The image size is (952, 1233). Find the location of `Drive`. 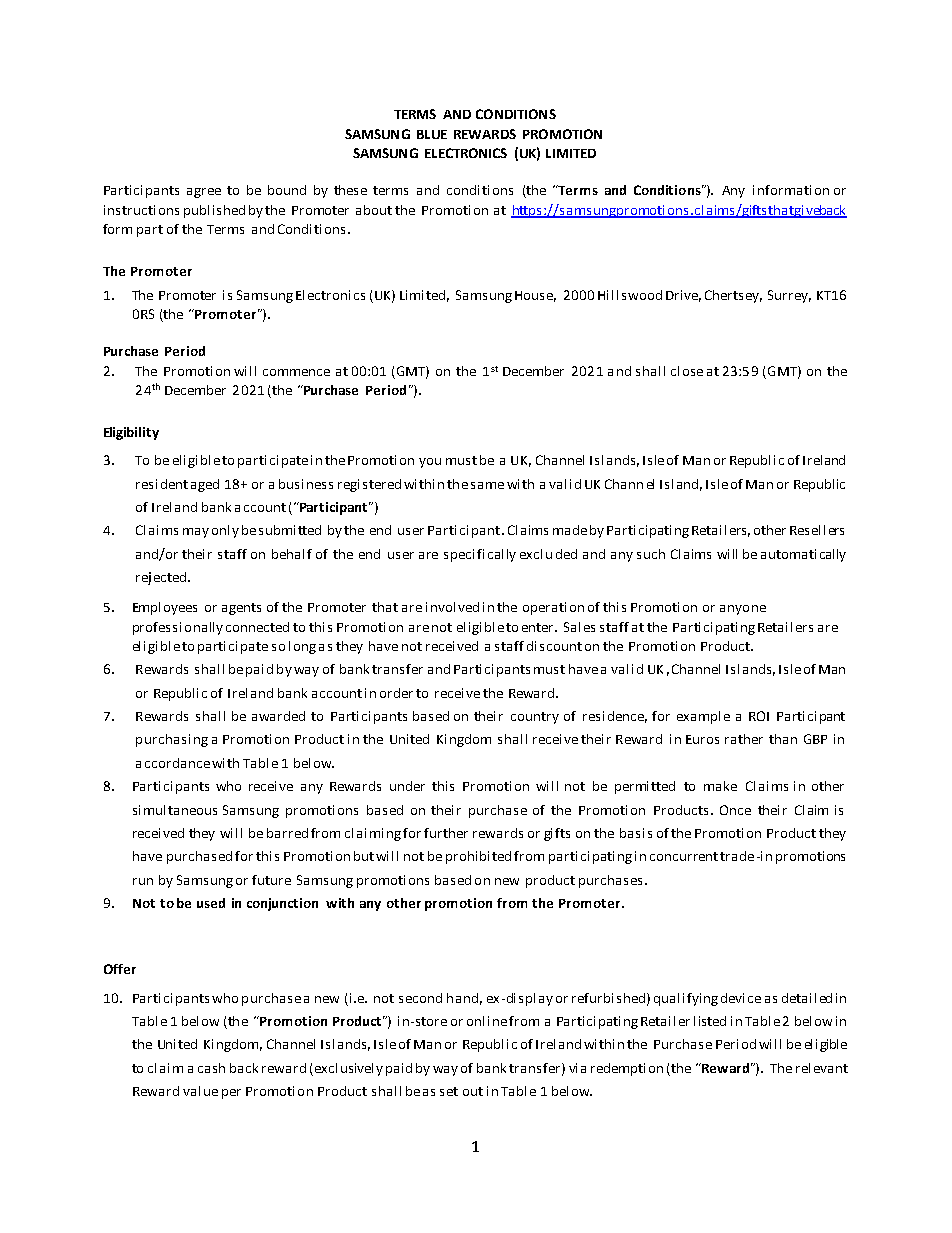

Drive is located at coordinates (683, 296).
